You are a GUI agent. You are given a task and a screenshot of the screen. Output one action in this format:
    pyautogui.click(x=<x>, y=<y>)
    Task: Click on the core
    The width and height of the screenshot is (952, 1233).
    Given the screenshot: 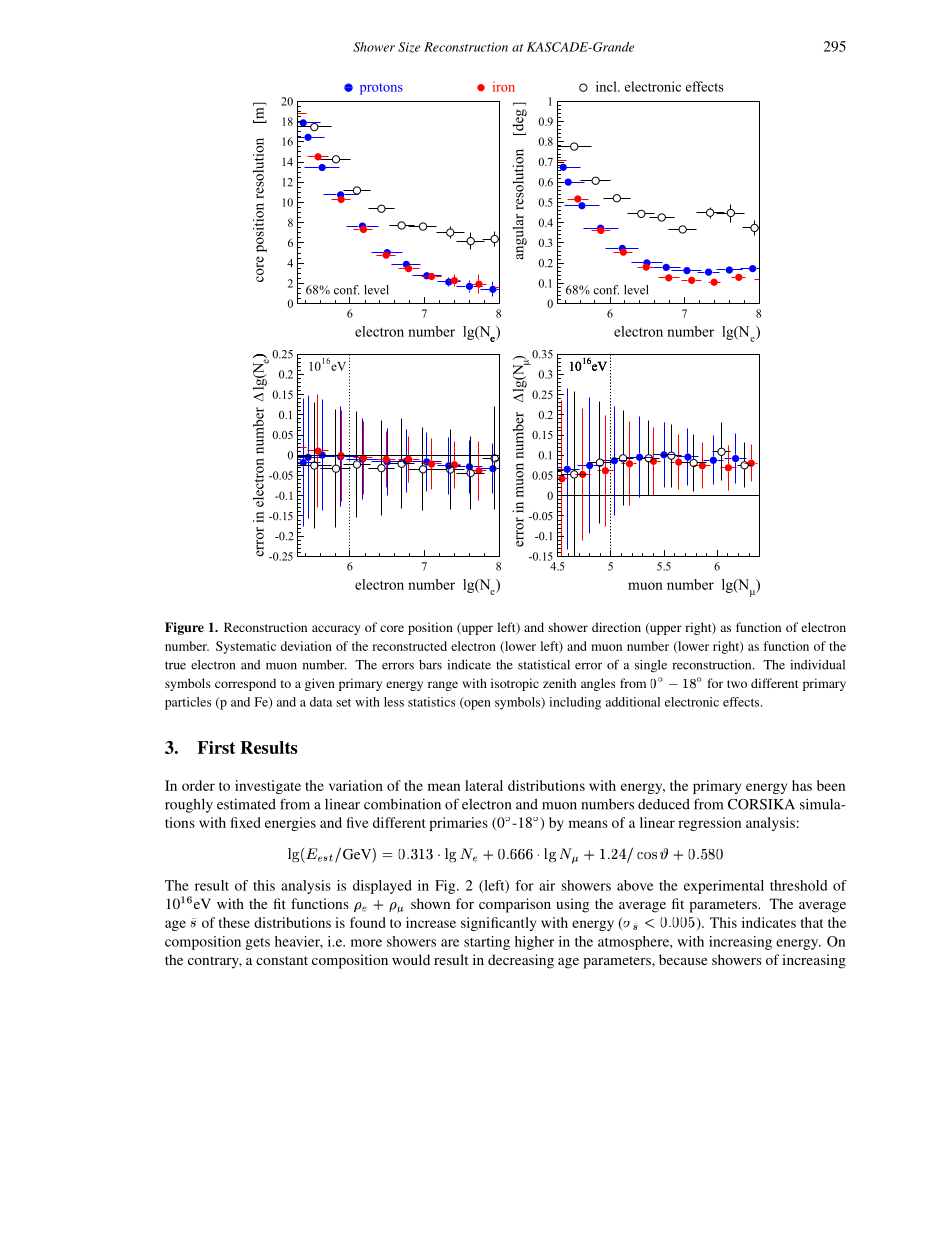 What is the action you would take?
    pyautogui.click(x=392, y=628)
